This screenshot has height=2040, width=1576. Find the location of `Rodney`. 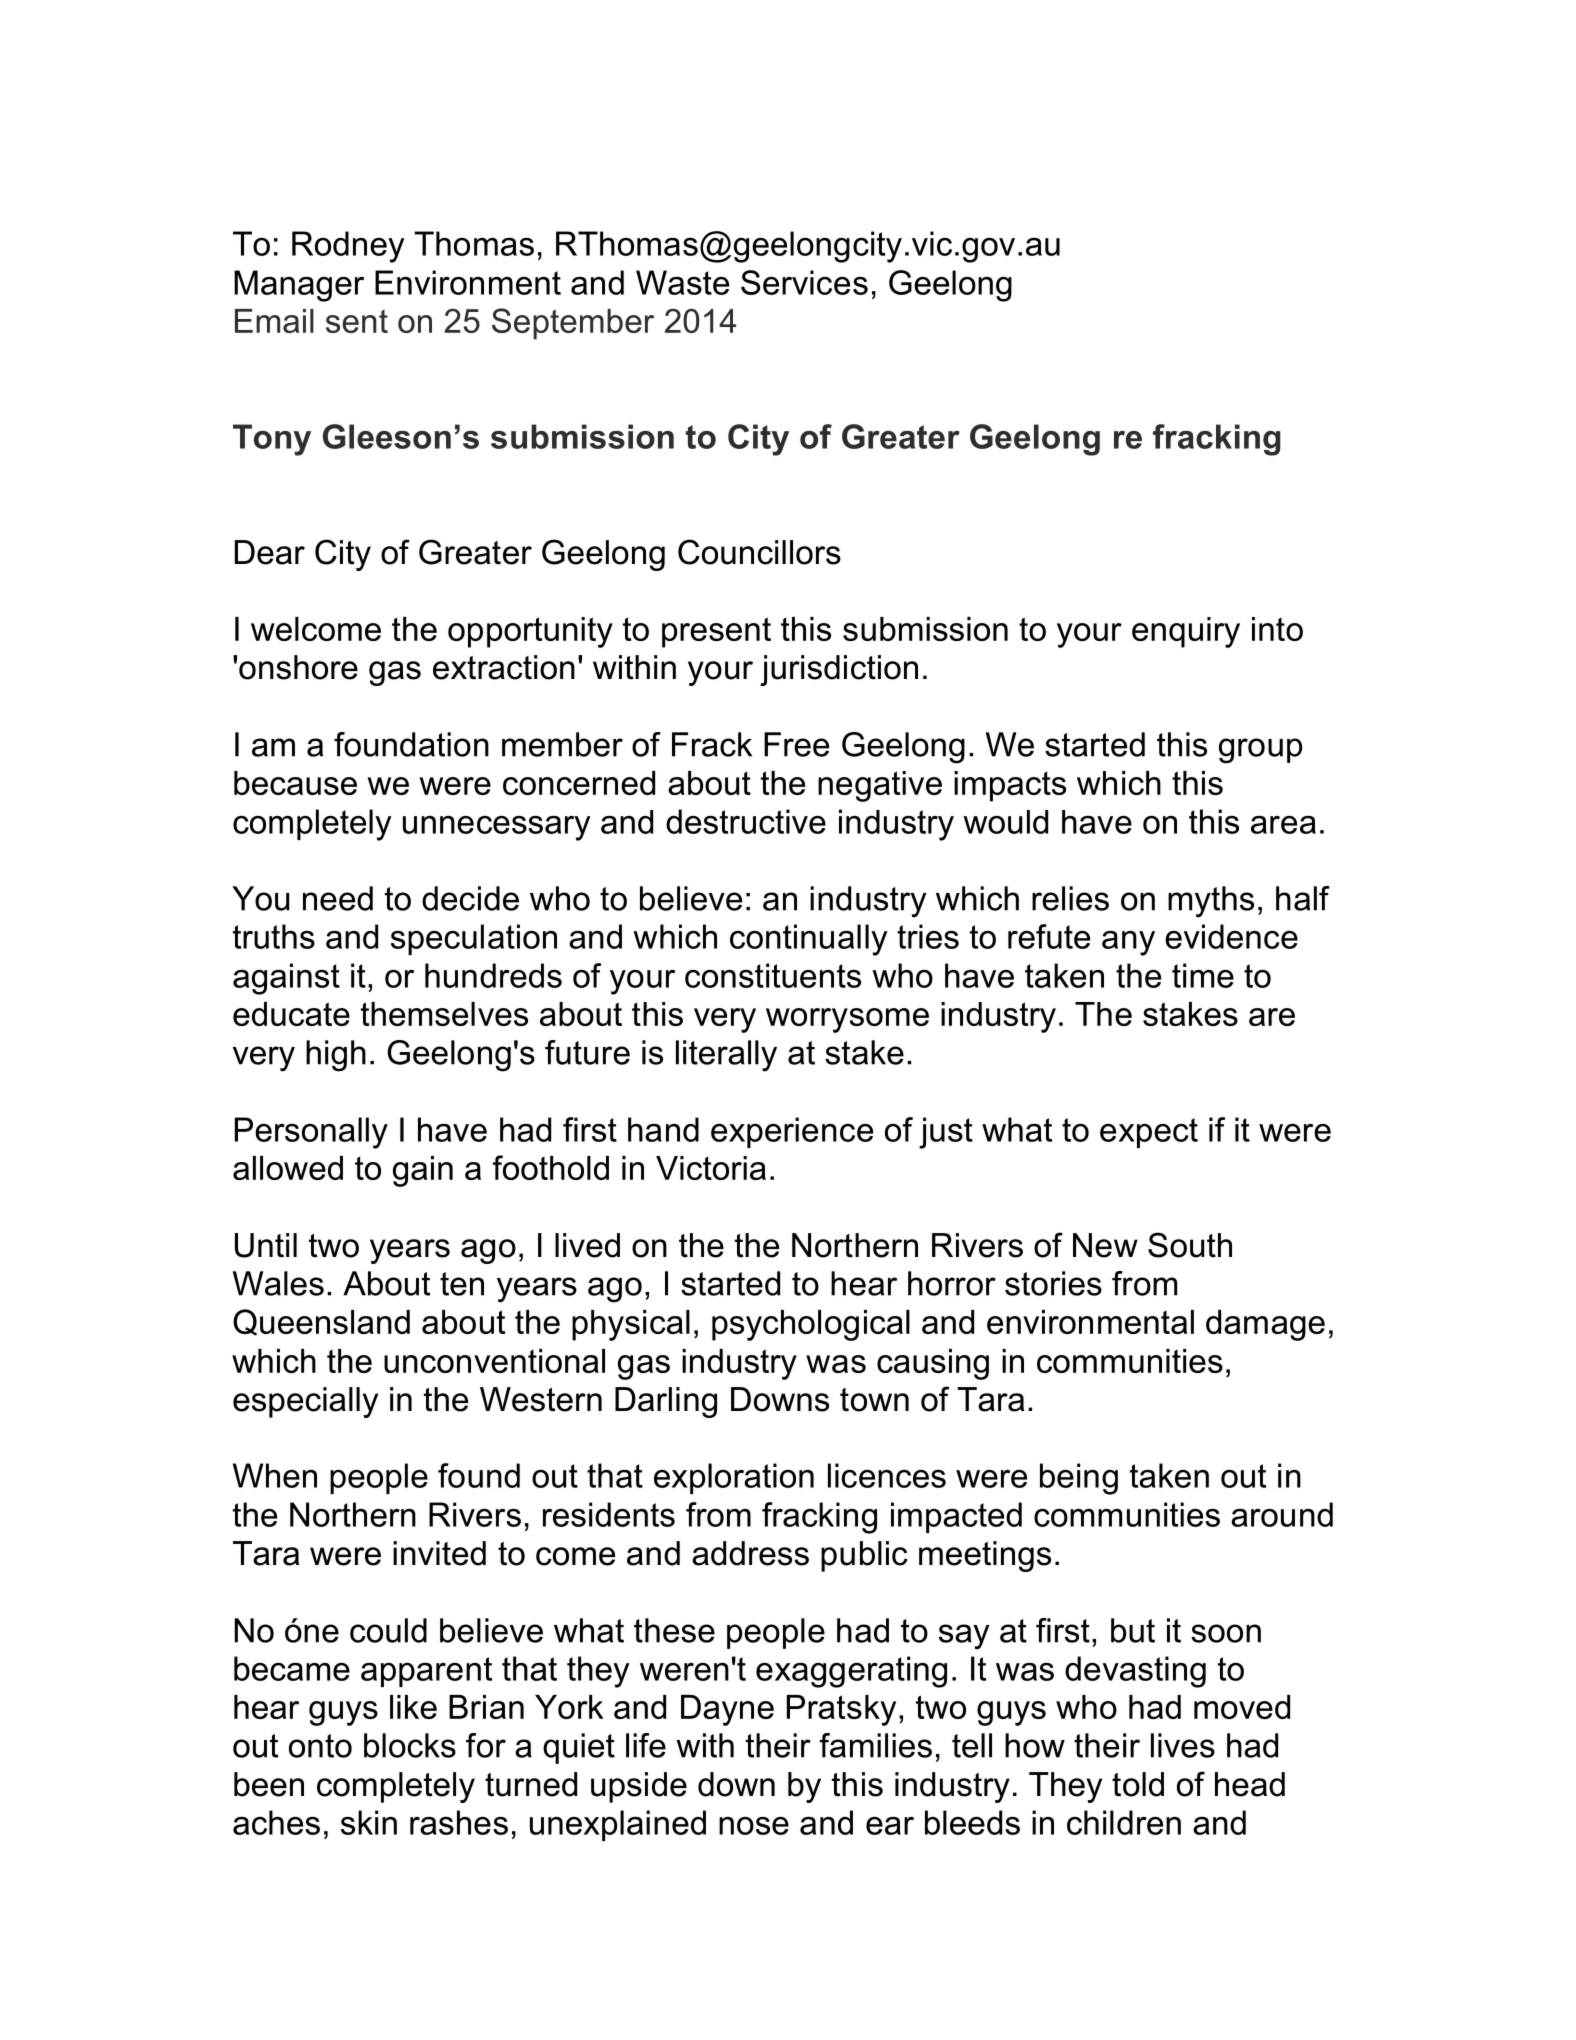

Rodney is located at coordinates (348, 247).
